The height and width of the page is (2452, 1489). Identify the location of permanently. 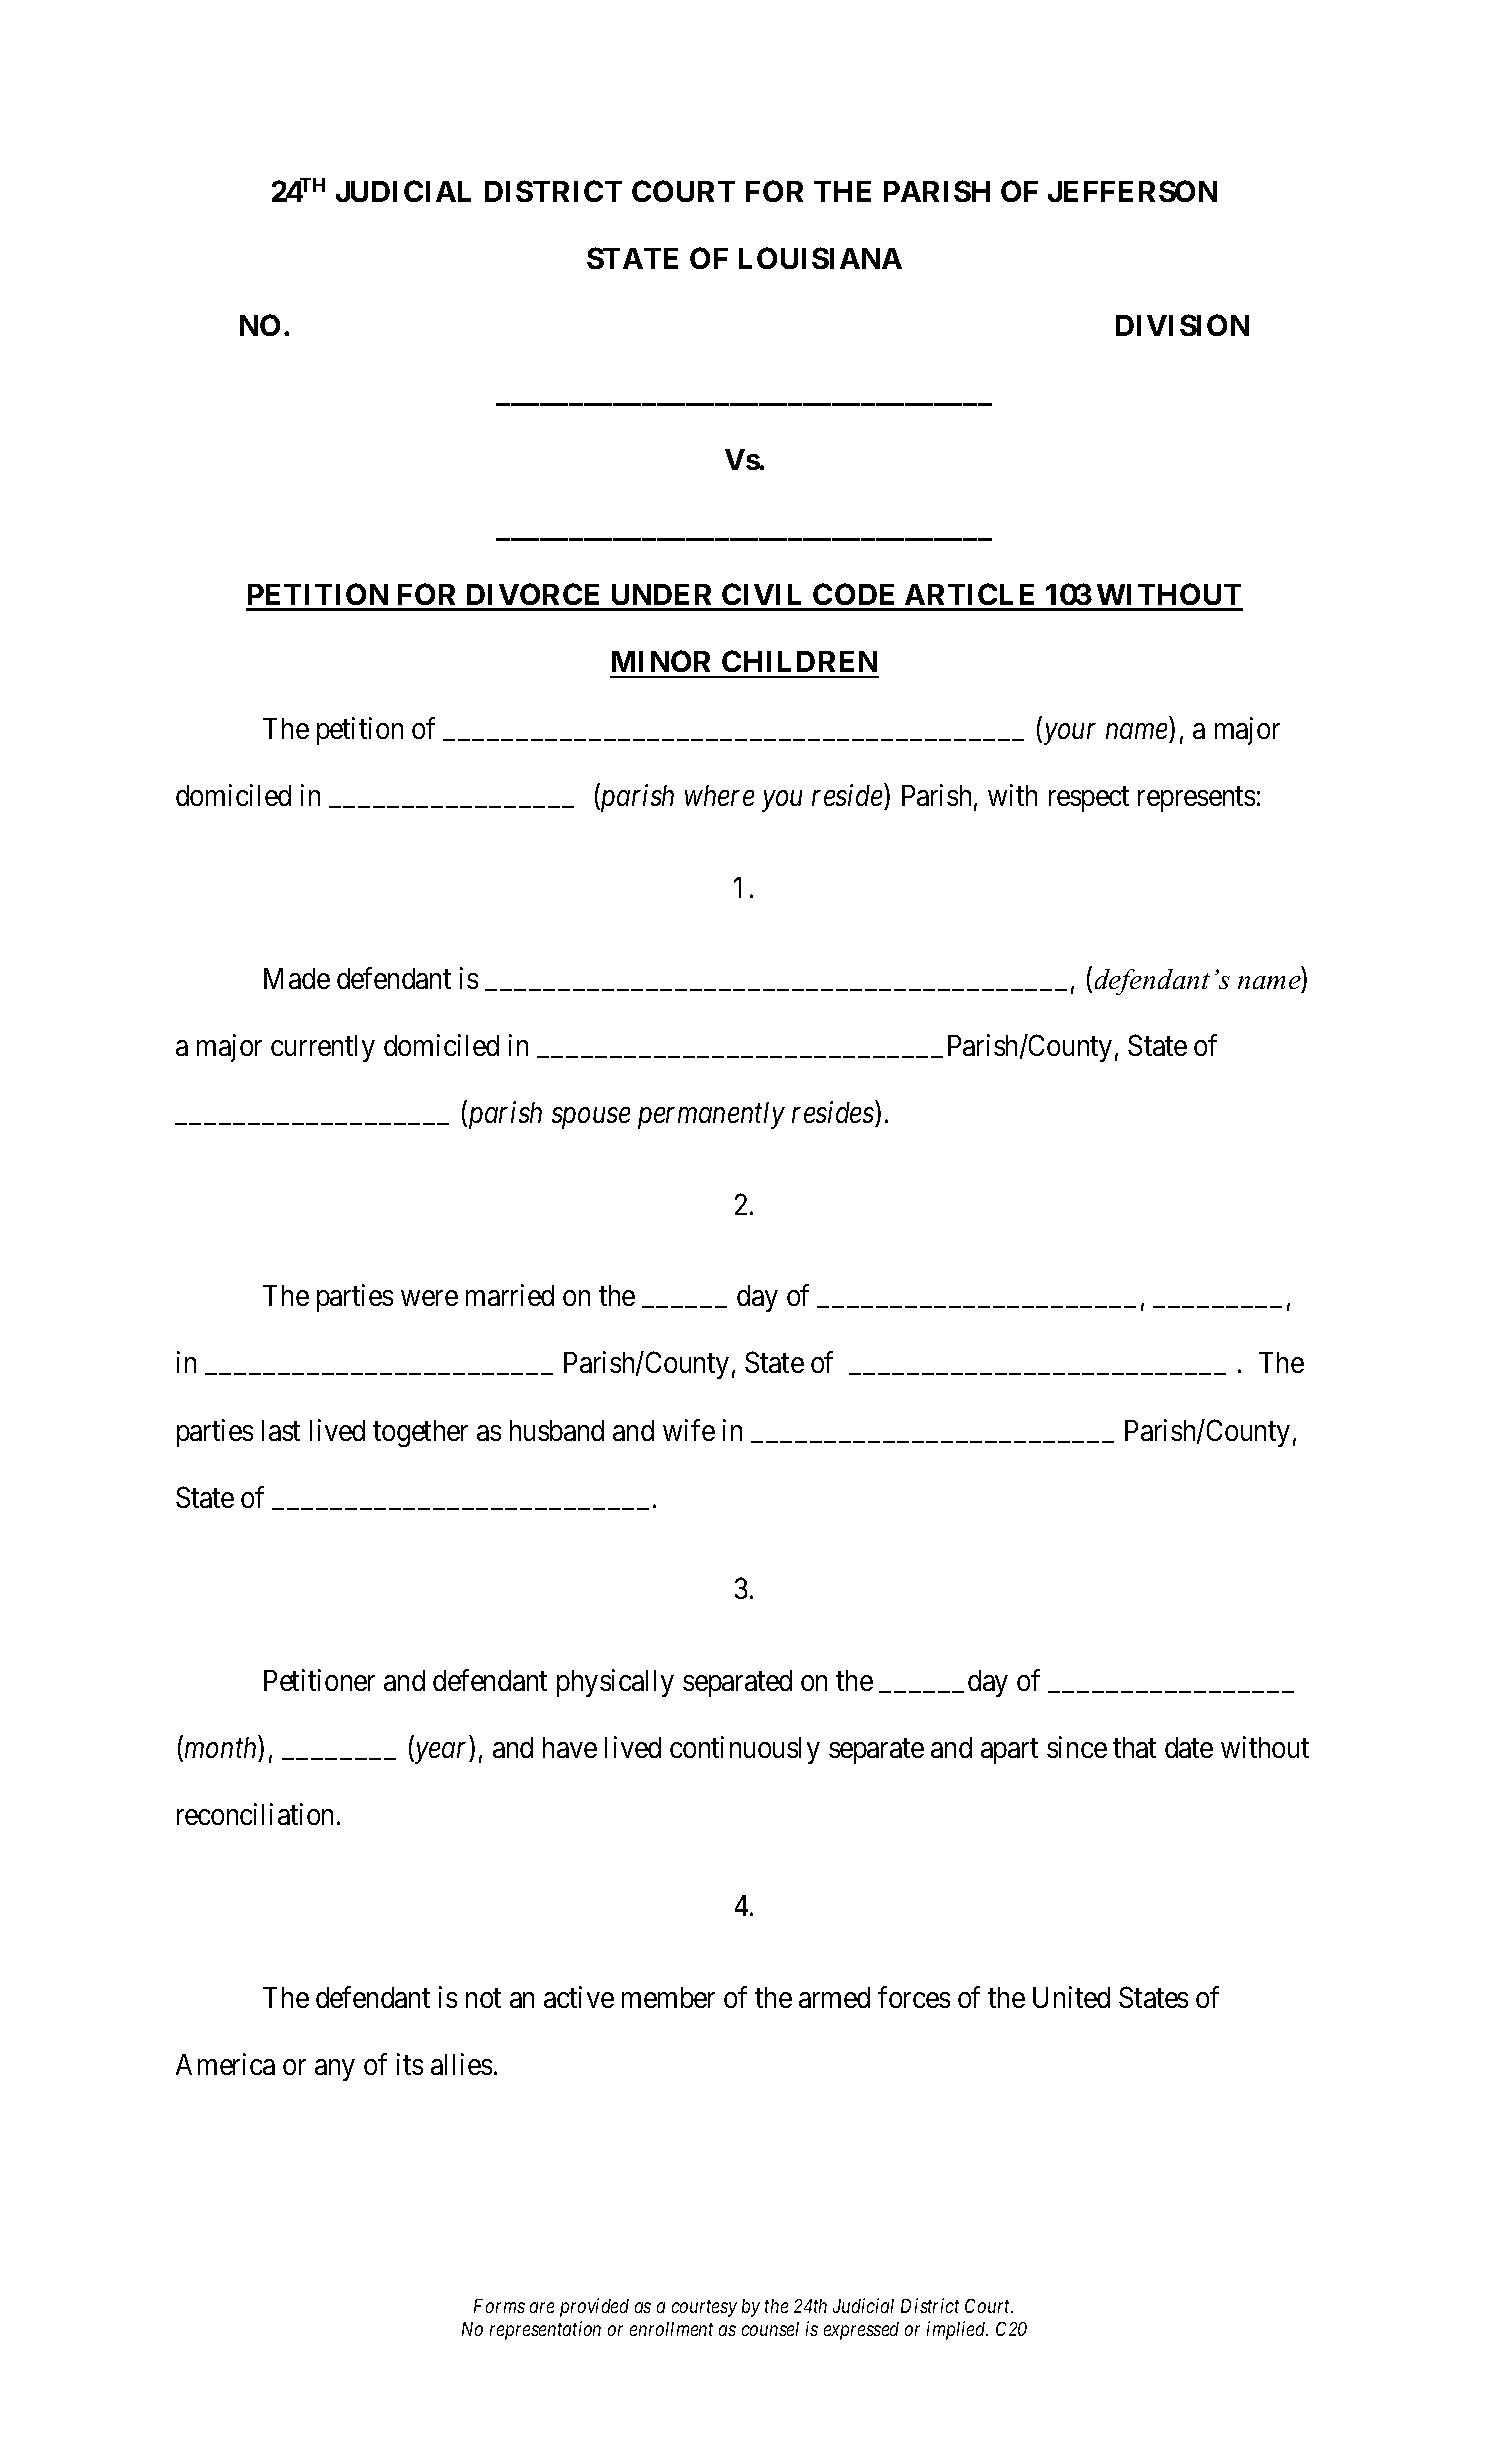
(711, 1115).
